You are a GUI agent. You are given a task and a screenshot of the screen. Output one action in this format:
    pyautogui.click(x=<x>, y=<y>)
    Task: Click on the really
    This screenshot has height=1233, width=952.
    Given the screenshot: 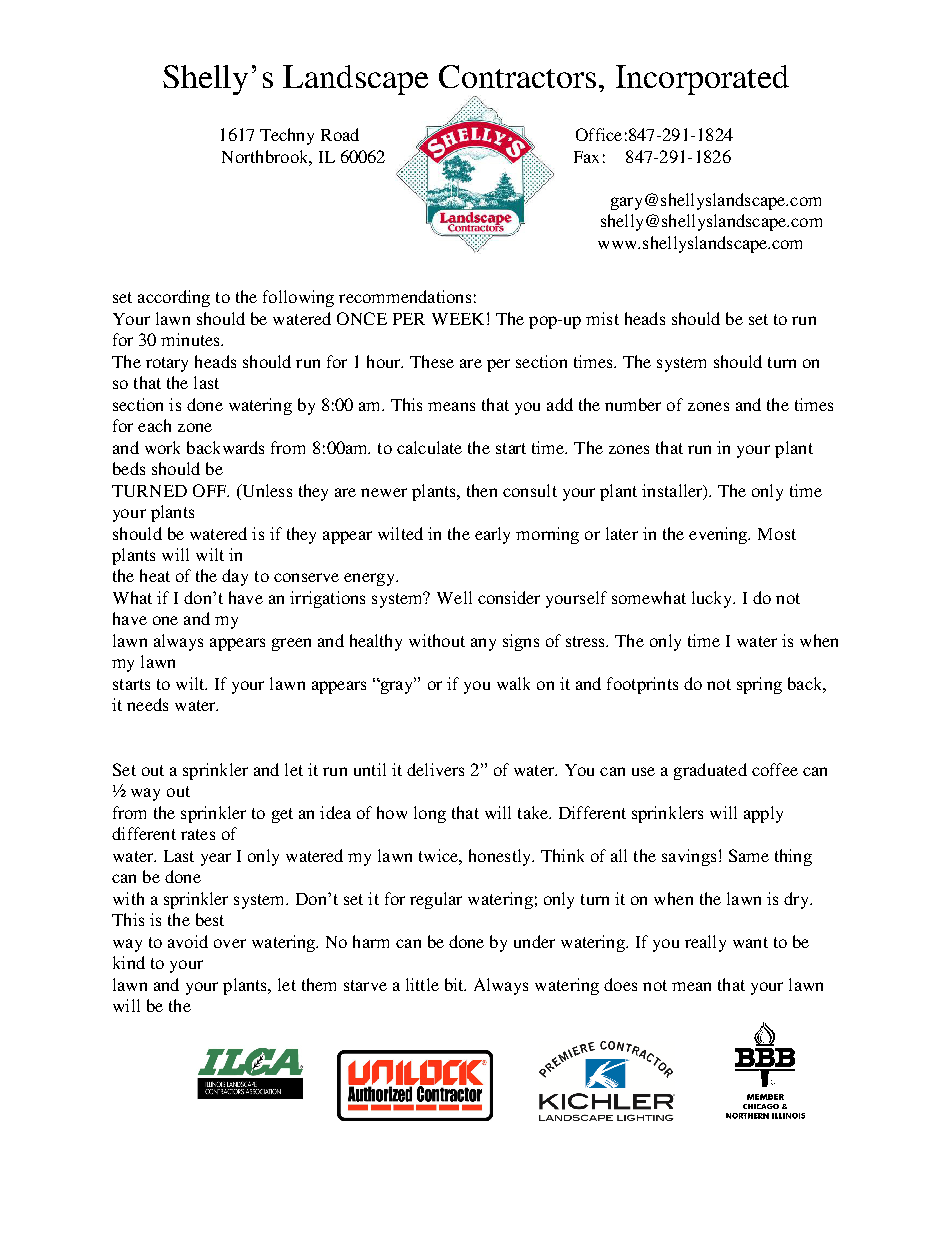 What is the action you would take?
    pyautogui.click(x=705, y=943)
